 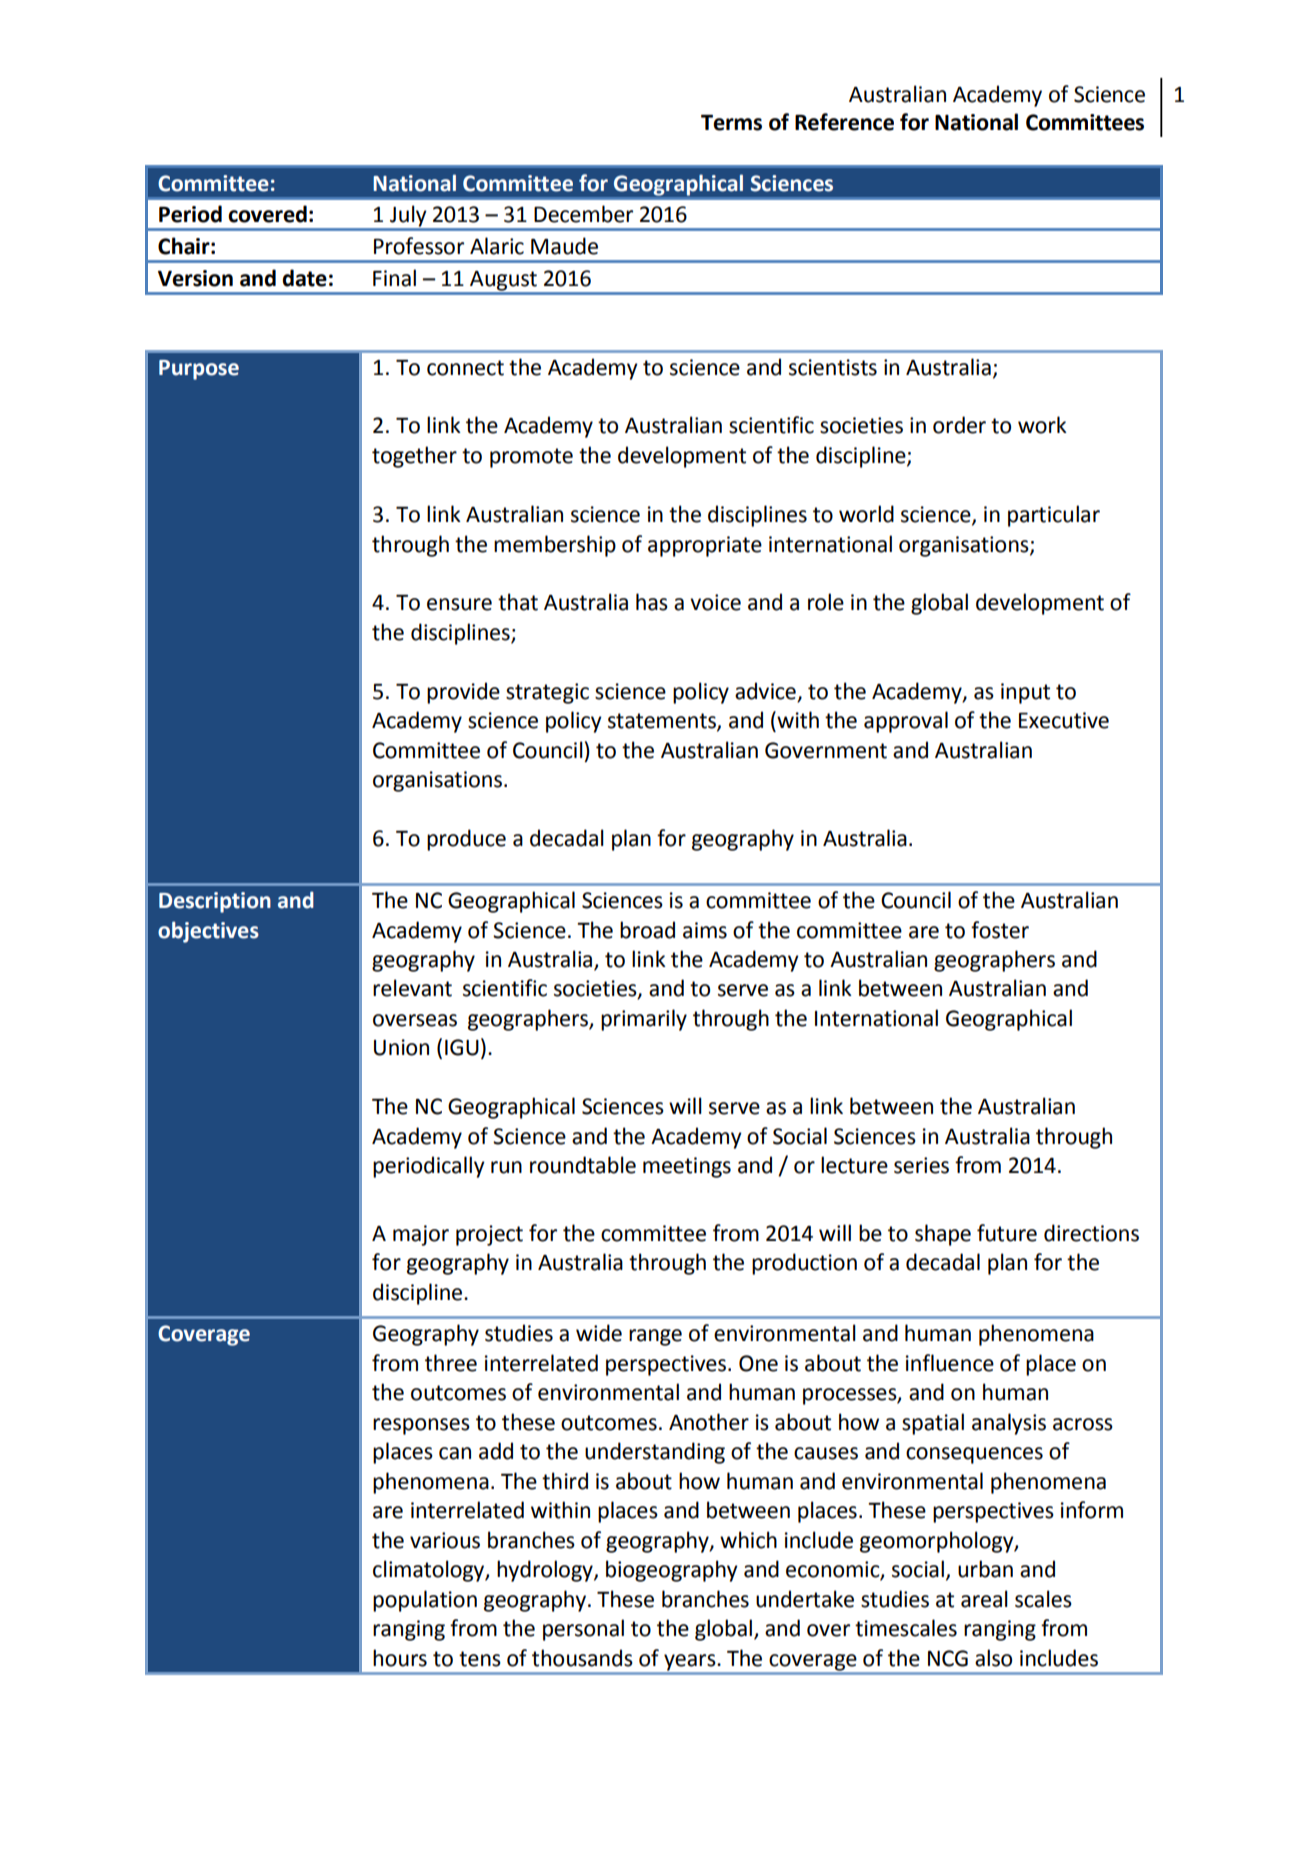 I want to click on date, so click(x=304, y=278).
